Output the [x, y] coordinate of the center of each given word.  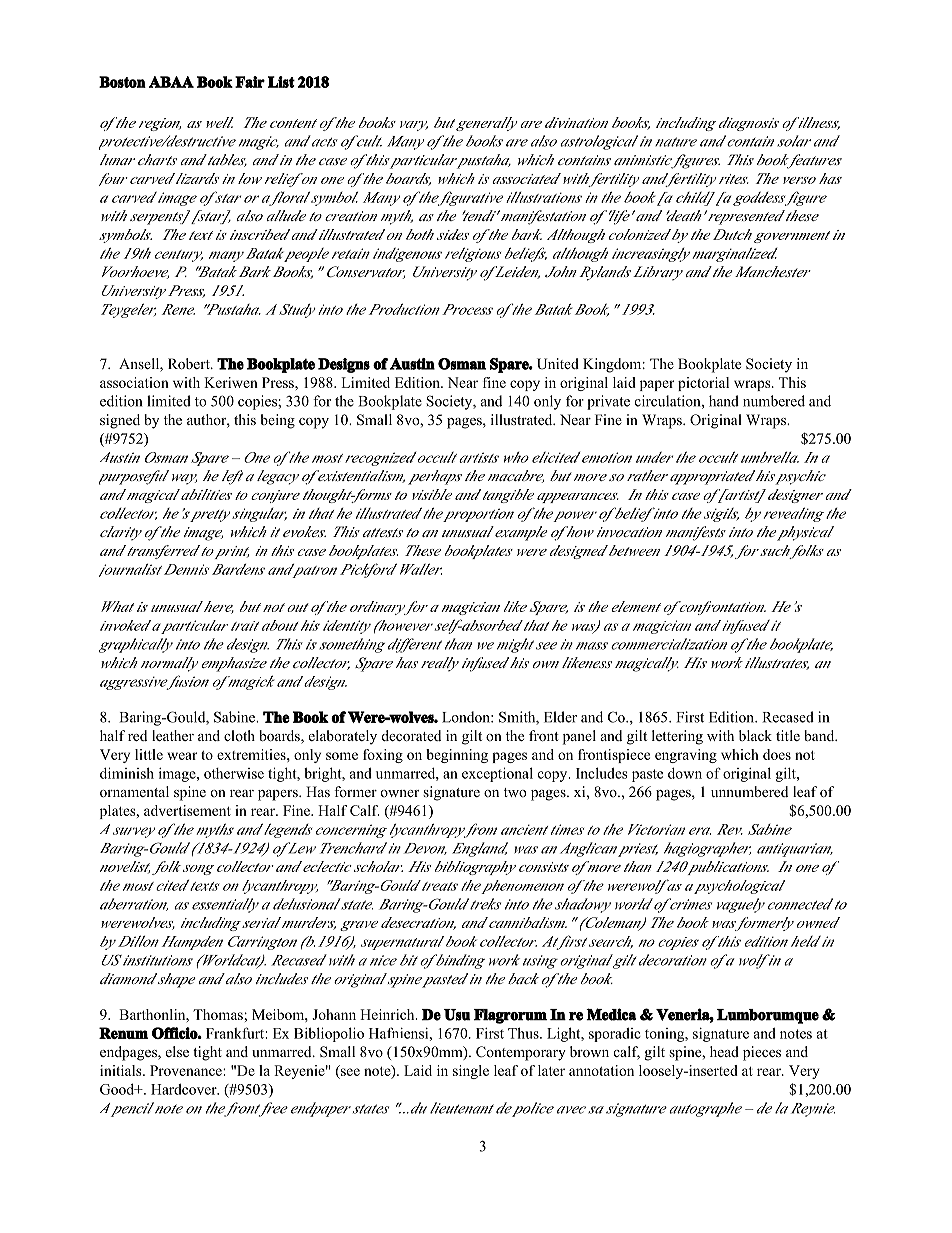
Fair [250, 82]
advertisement [187, 810]
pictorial [703, 384]
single [471, 1072]
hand [724, 401]
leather [173, 735]
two [515, 792]
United [558, 364]
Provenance [187, 1070]
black [755, 735]
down [685, 773]
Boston [122, 82]
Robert [190, 364]
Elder [560, 717]
